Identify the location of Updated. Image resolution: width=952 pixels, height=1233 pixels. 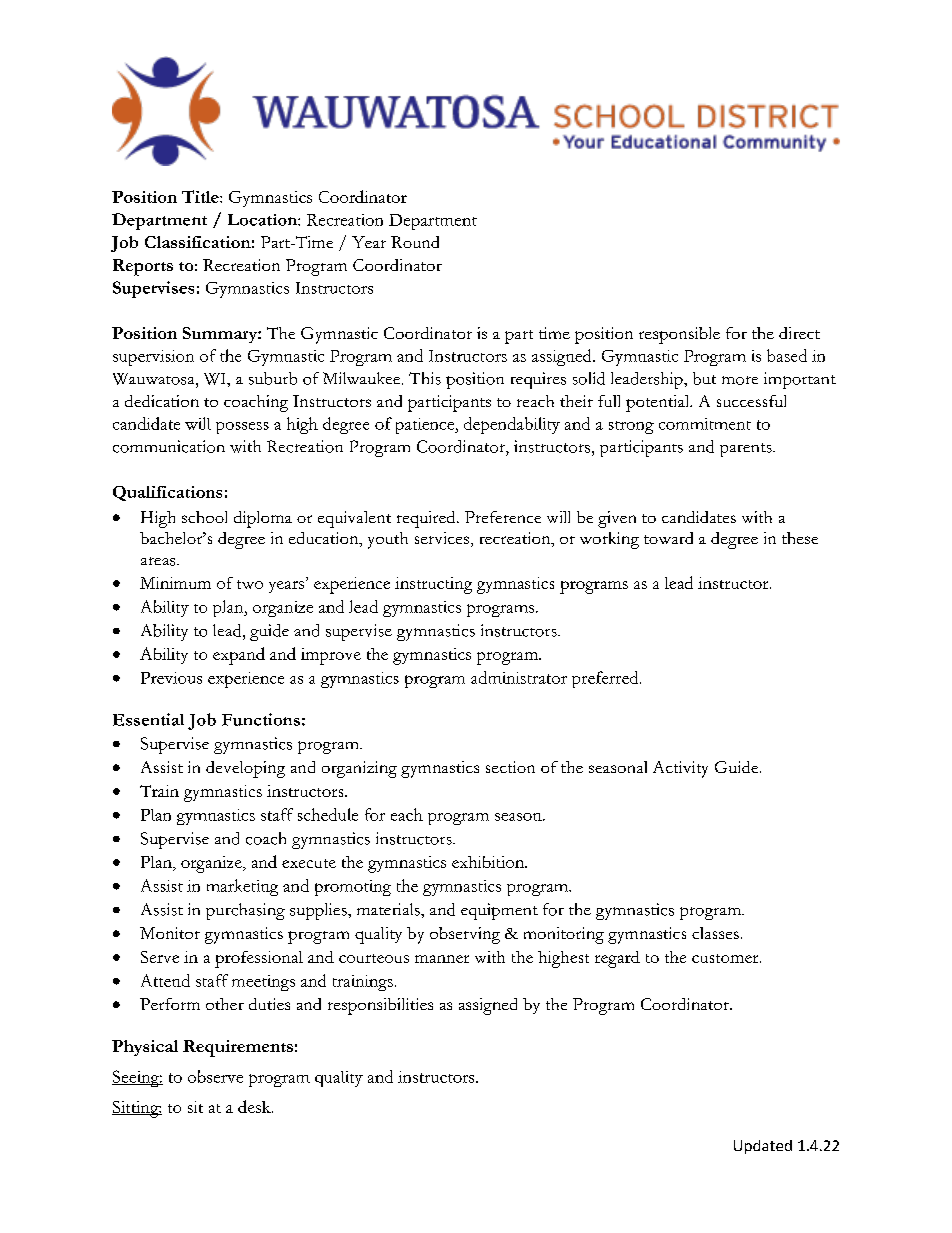
(763, 1147).
